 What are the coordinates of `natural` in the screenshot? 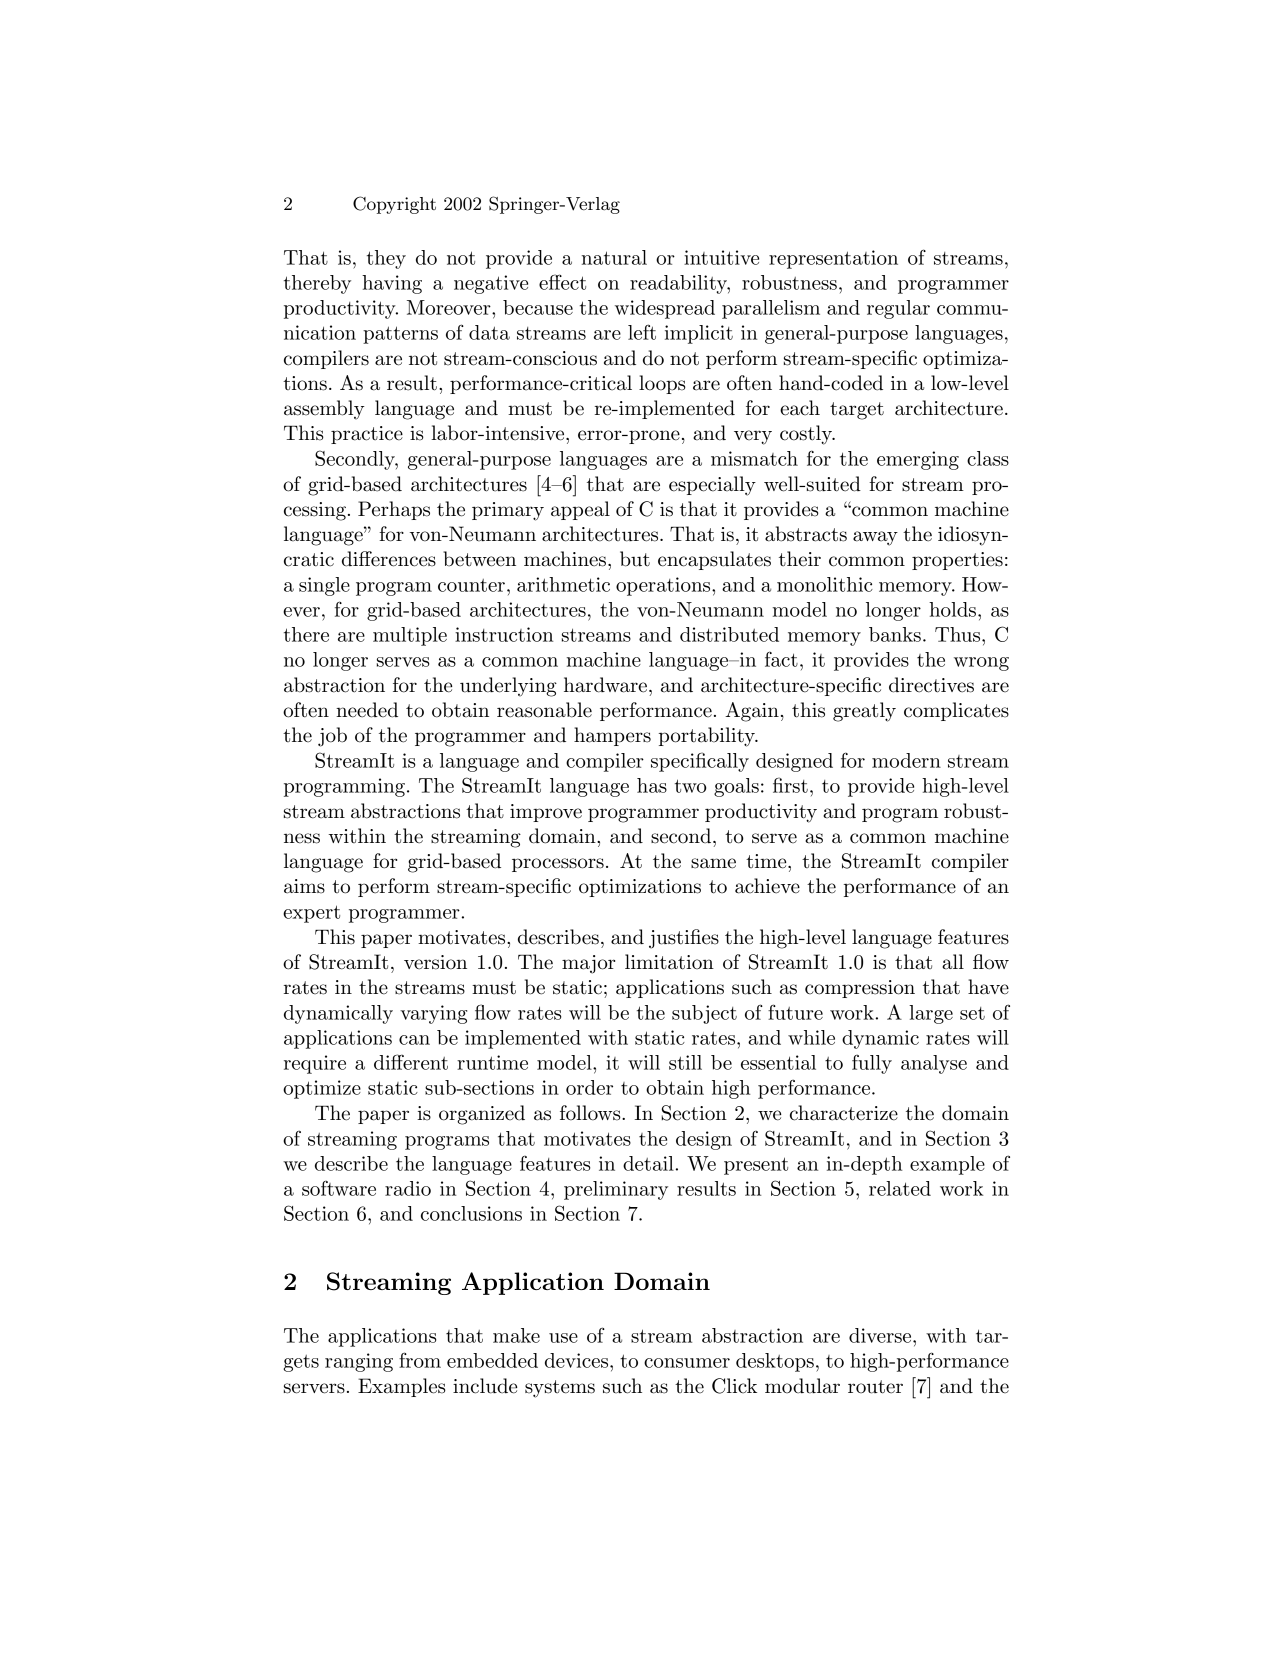 It's located at (614, 257).
